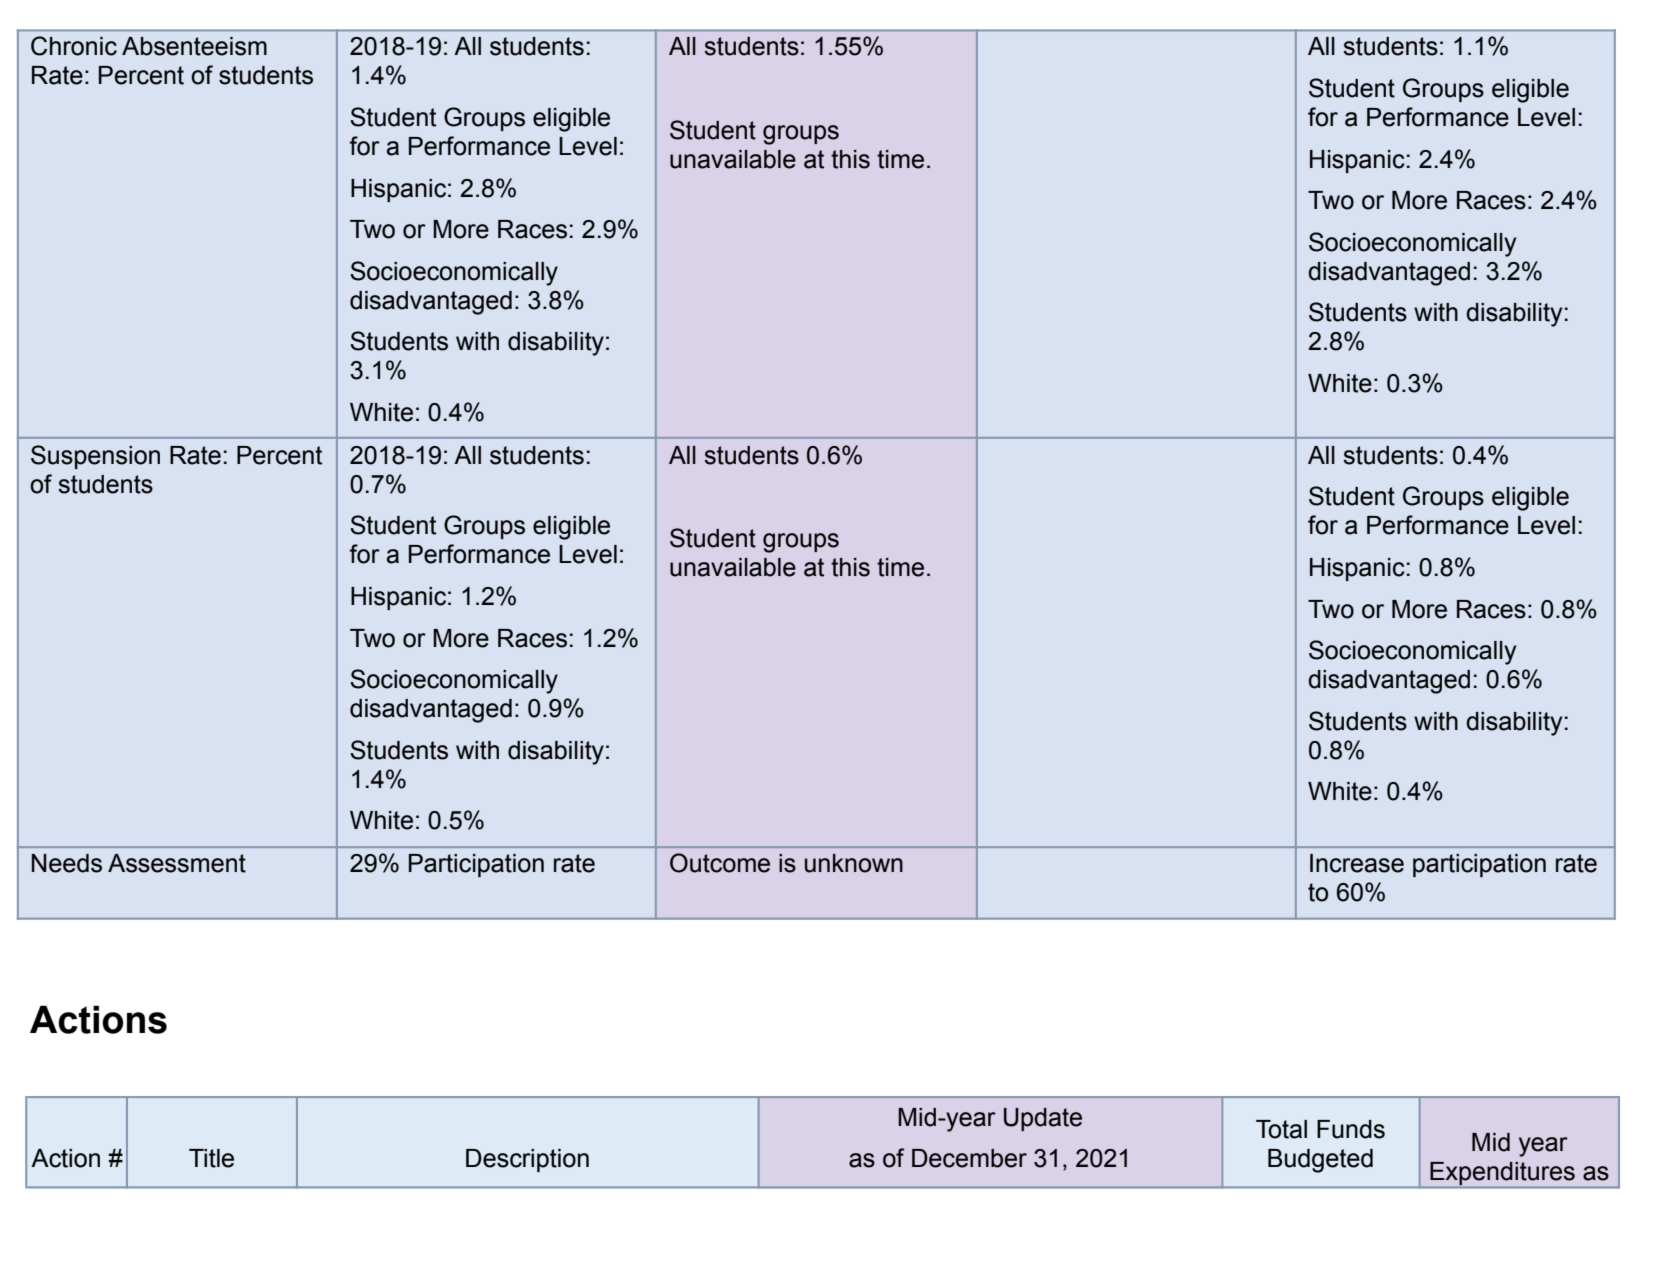 The height and width of the screenshot is (1285, 1662). Describe the element at coordinates (74, 46) in the screenshot. I see `Chronic` at that location.
